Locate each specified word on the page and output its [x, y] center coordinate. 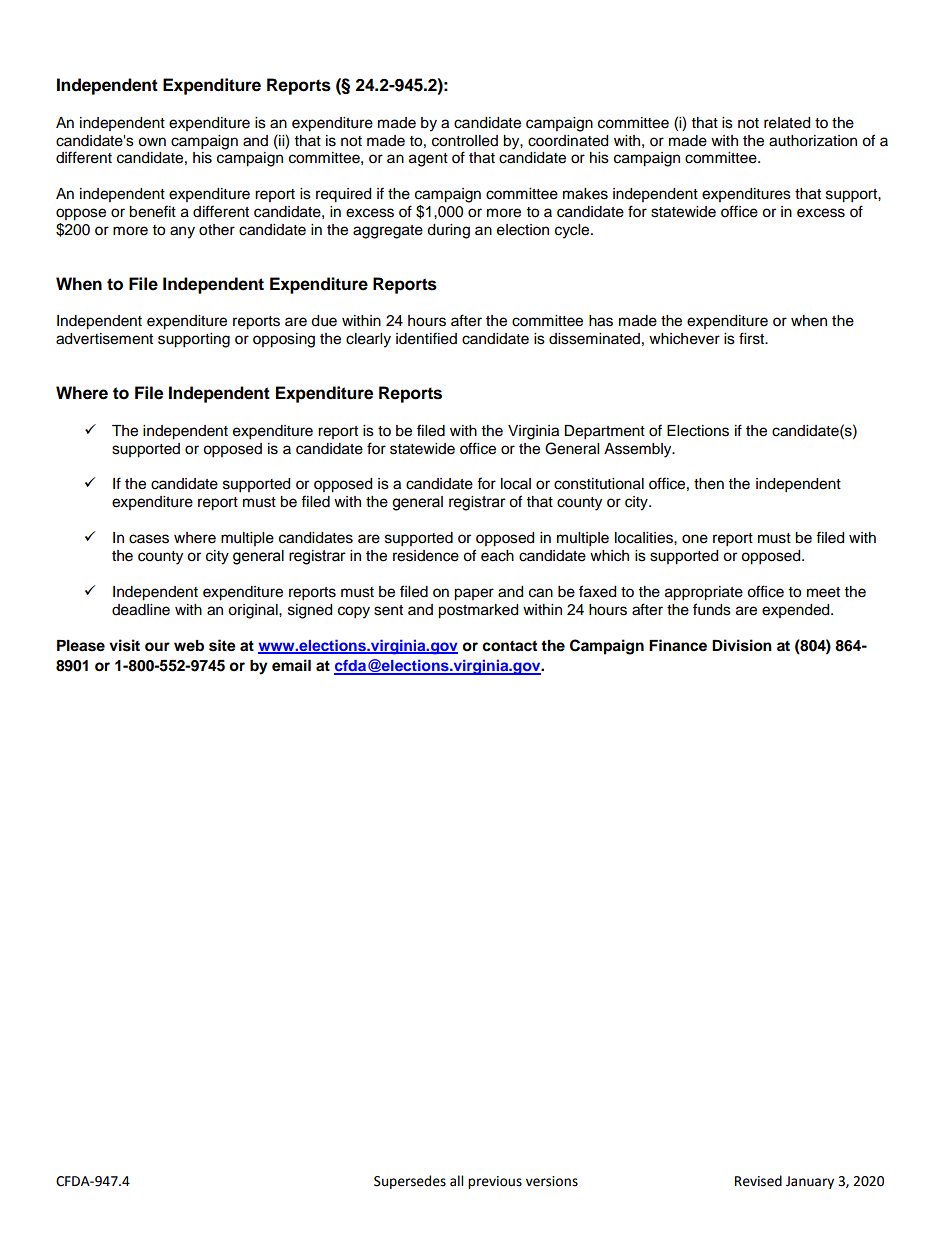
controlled [465, 141]
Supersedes [410, 1182]
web [189, 646]
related [787, 123]
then [709, 484]
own [152, 142]
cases [149, 539]
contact [509, 646]
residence [426, 556]
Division [742, 645]
